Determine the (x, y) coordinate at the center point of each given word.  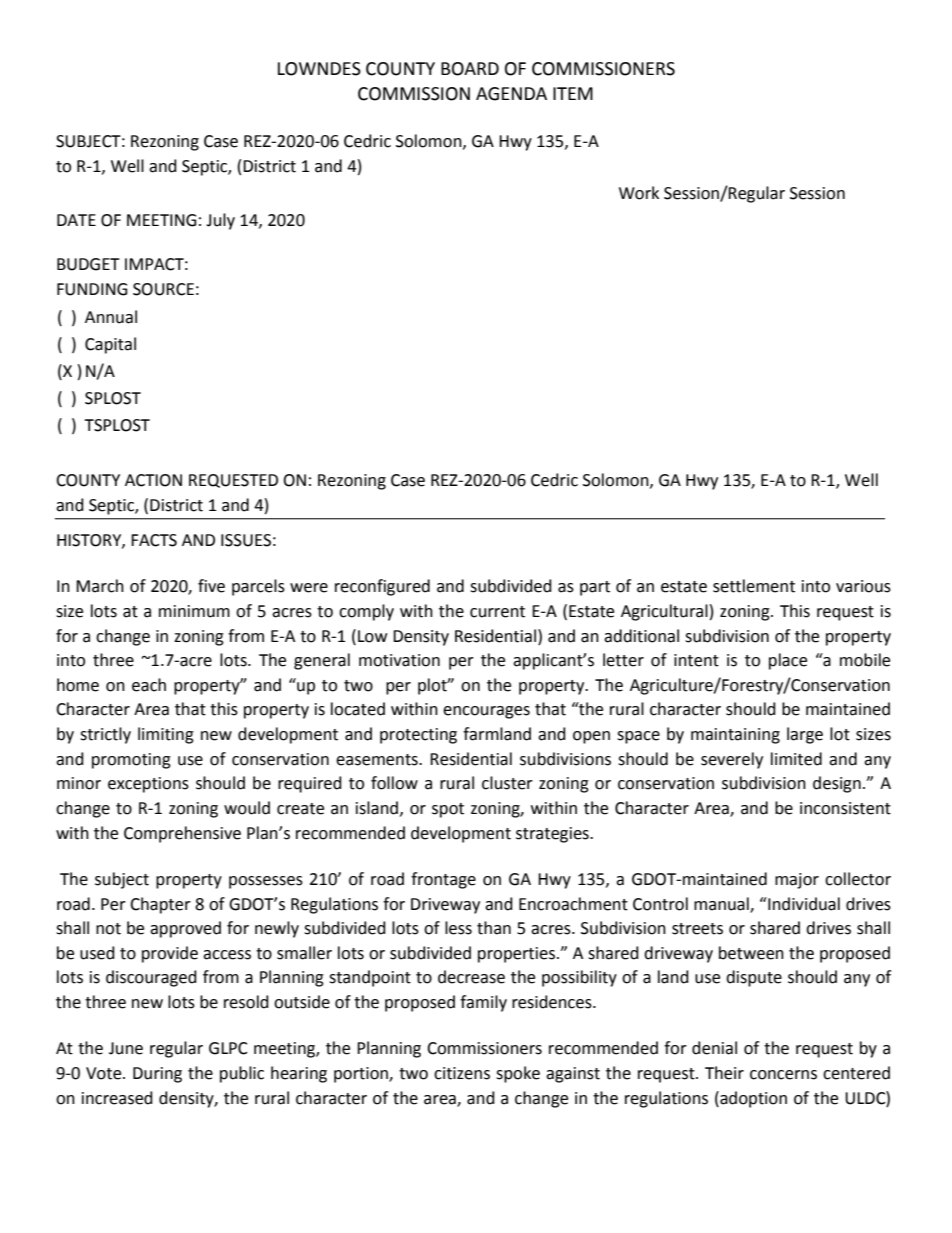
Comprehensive (182, 834)
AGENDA (511, 94)
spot (448, 810)
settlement (754, 586)
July (220, 221)
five (211, 586)
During (157, 1075)
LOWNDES (319, 69)
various (863, 586)
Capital (110, 345)
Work (639, 193)
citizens (462, 1073)
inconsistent (845, 808)
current (497, 612)
